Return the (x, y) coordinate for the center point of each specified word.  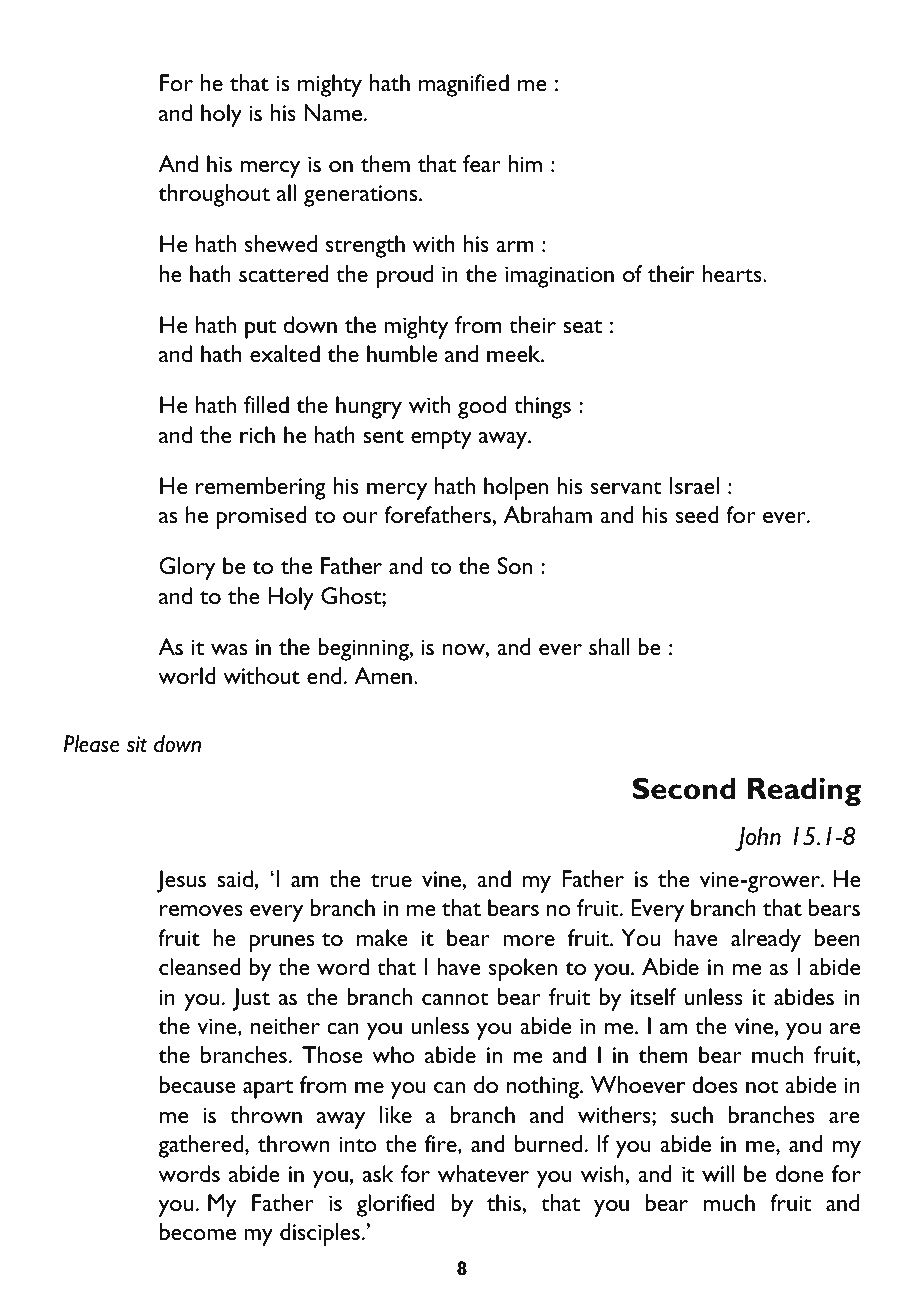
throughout (214, 195)
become (198, 1231)
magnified (464, 85)
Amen (383, 675)
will (718, 1173)
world (187, 675)
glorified (395, 1205)
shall (609, 646)
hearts (733, 273)
